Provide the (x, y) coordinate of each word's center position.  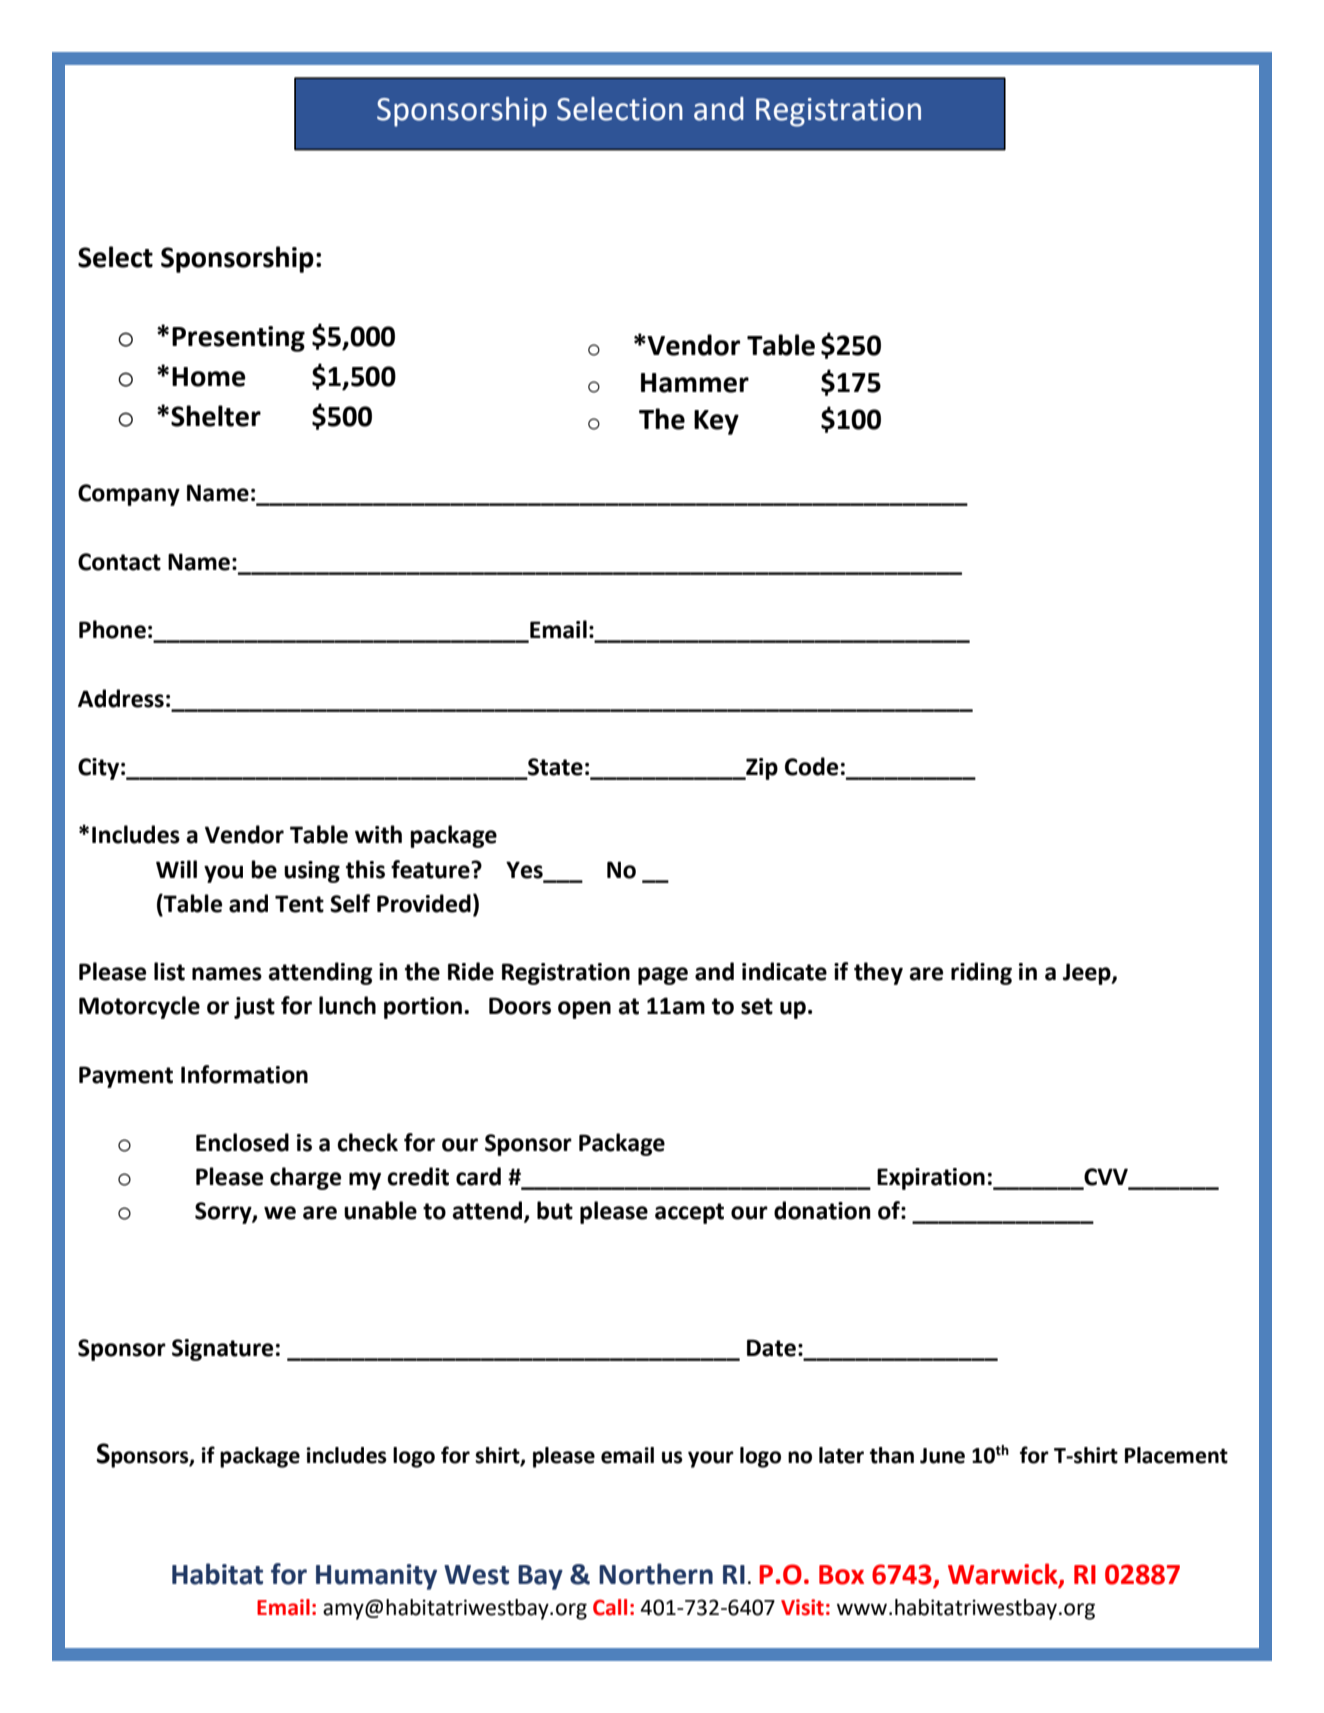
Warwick (1004, 1575)
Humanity (376, 1577)
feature (431, 869)
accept (689, 1213)
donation (822, 1210)
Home (209, 377)
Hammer (695, 383)
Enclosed (242, 1142)
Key (716, 422)
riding (981, 973)
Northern (656, 1574)
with (378, 834)
